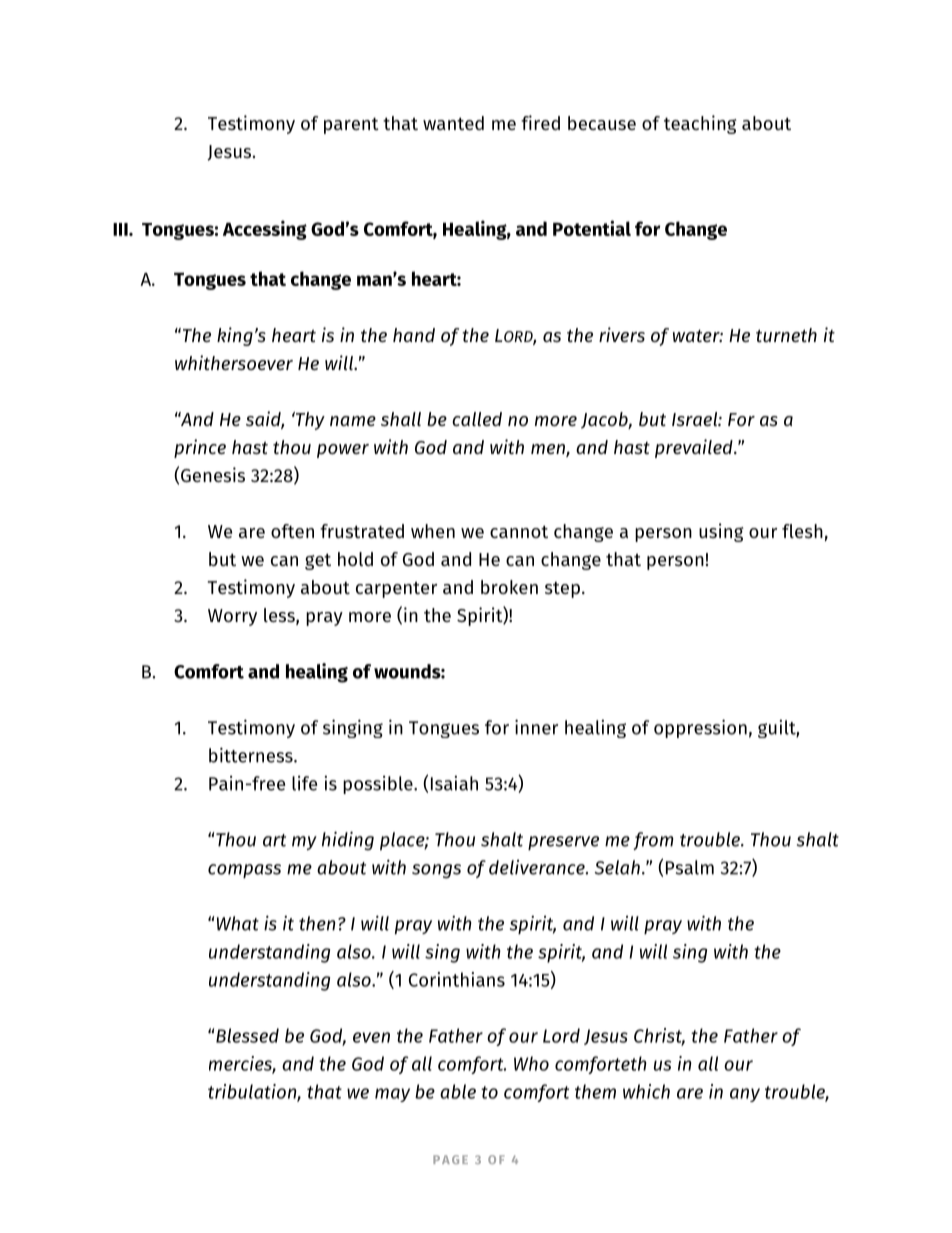 The width and height of the screenshot is (952, 1233). Describe the element at coordinates (695, 448) in the screenshot. I see `prevailed` at that location.
